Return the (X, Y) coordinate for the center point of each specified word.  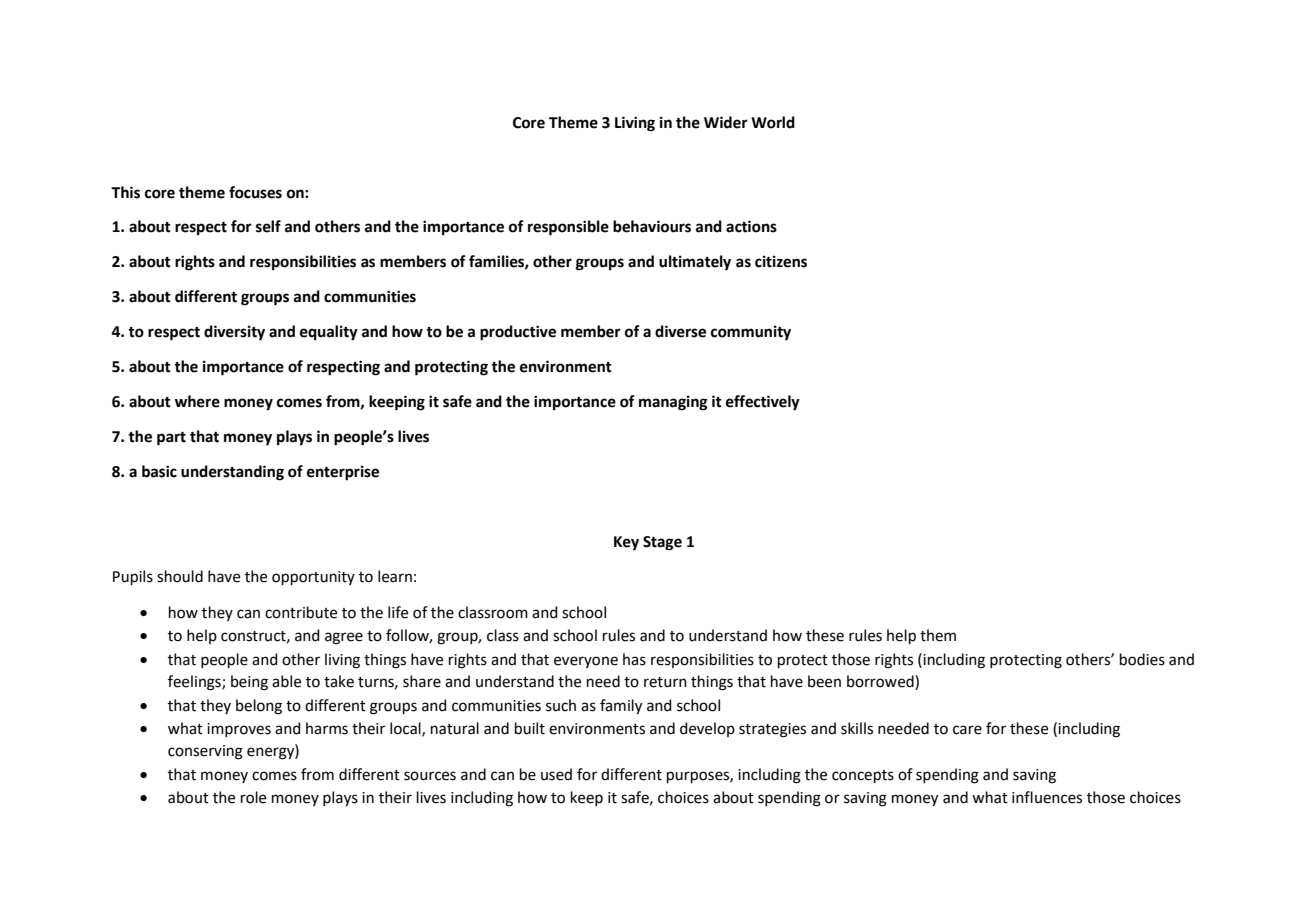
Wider (726, 122)
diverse (680, 331)
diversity (234, 333)
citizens (781, 261)
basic (159, 471)
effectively (763, 403)
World (773, 122)
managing (673, 403)
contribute (301, 612)
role (253, 797)
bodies (1142, 659)
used (556, 774)
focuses (255, 192)
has (634, 659)
